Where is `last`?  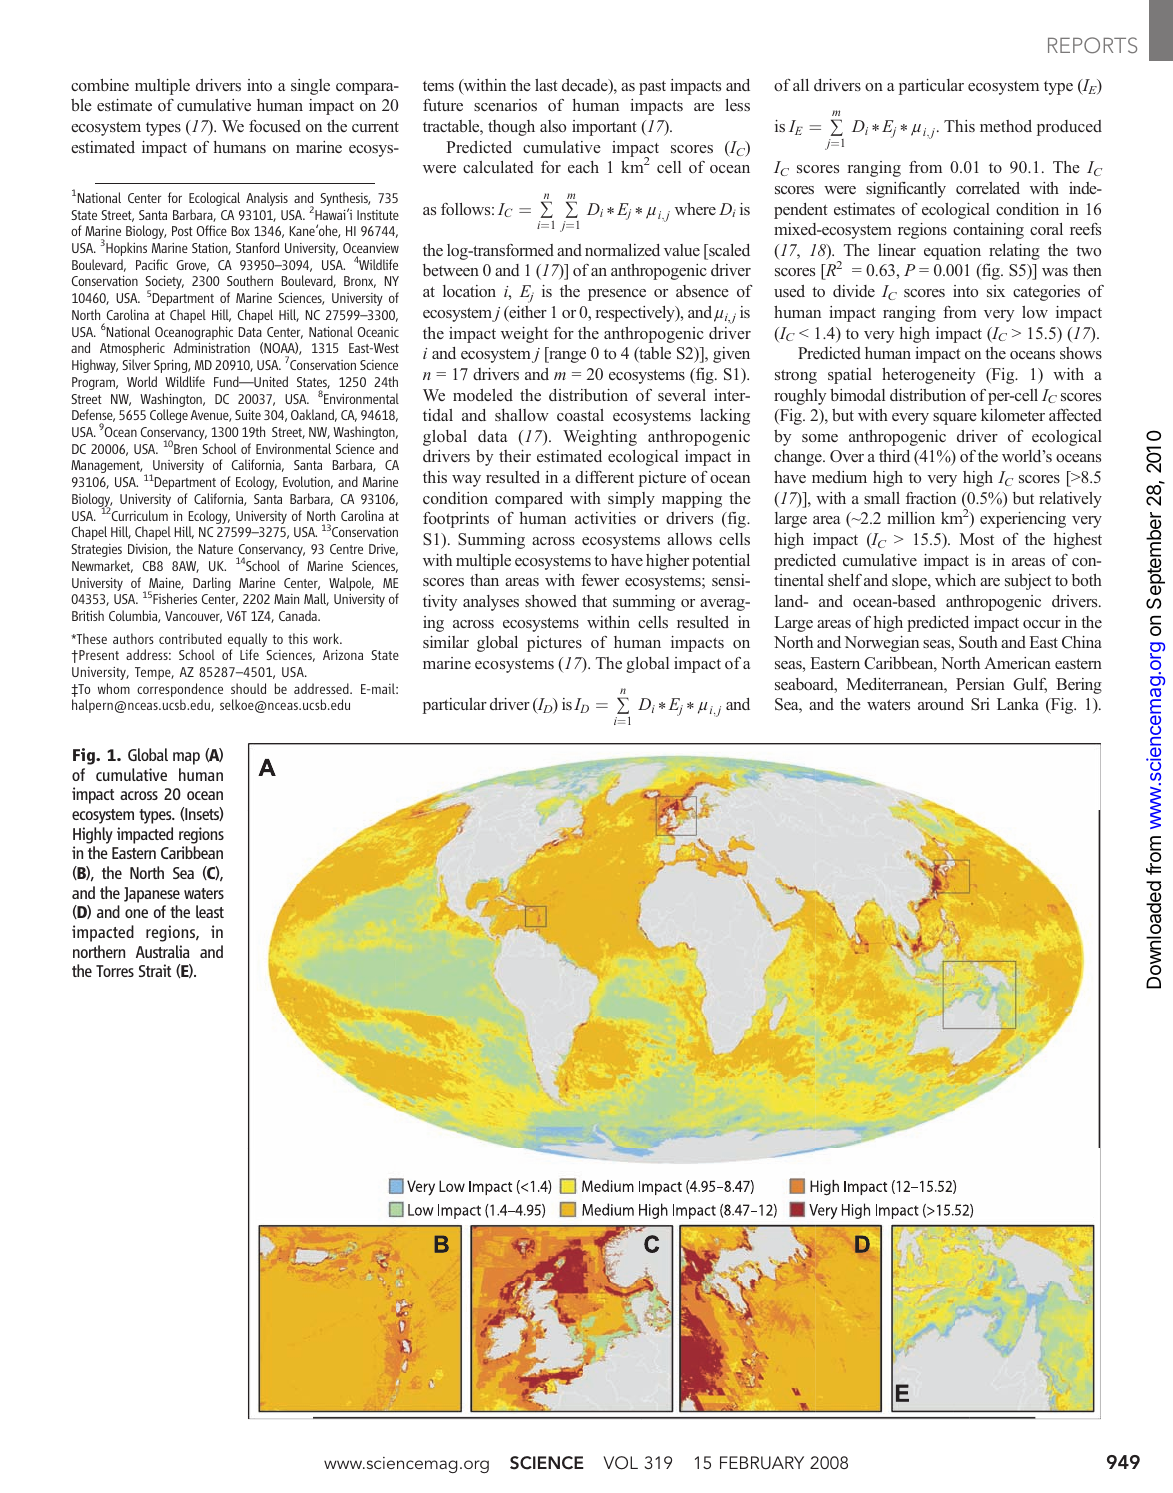
last is located at coordinates (546, 85).
